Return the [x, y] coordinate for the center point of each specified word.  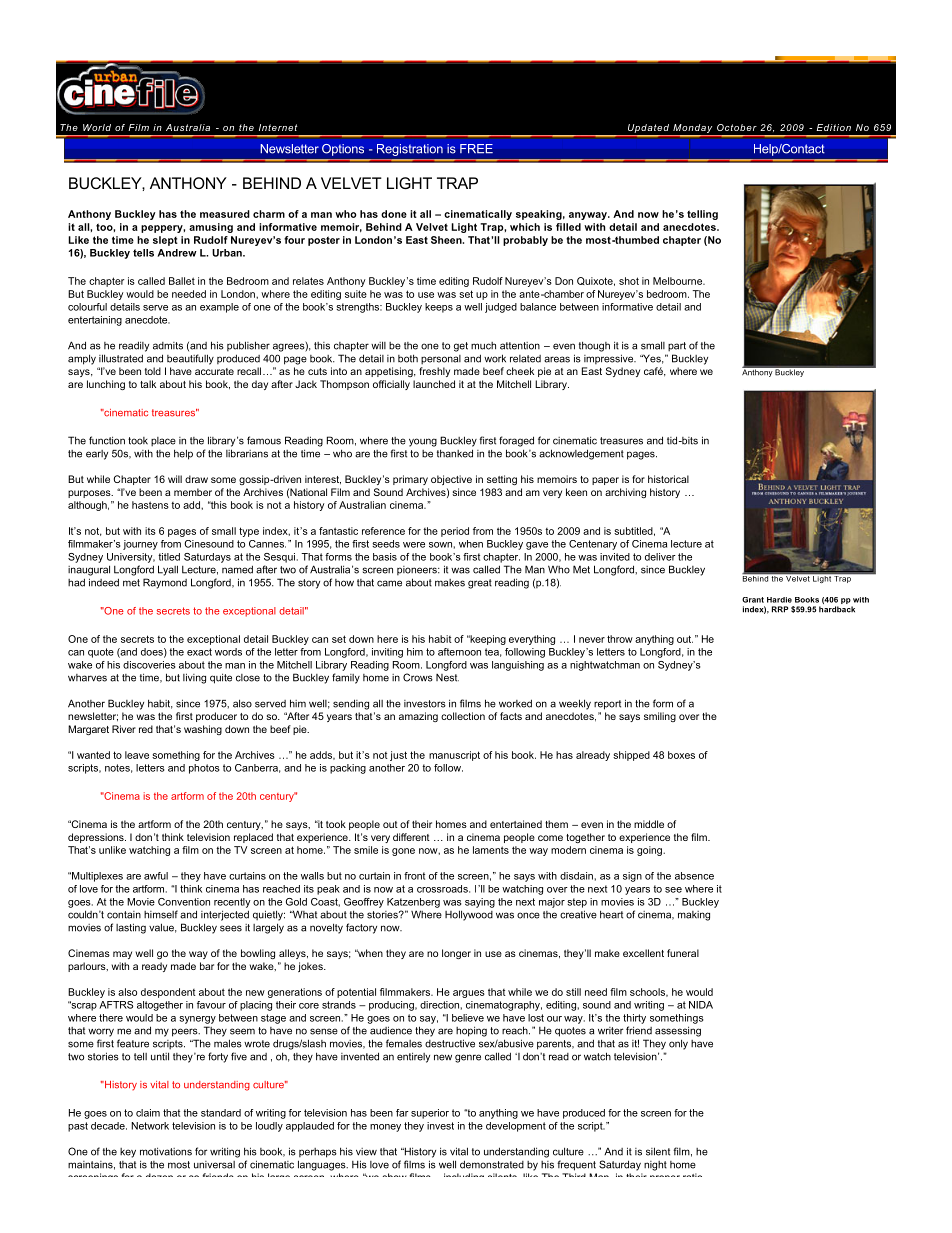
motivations [166, 1151]
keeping [487, 640]
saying [480, 903]
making [694, 916]
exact [199, 652]
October [737, 127]
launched [434, 384]
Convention [184, 902]
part [677, 347]
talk [148, 384]
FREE [476, 148]
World [97, 127]
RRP [780, 609]
